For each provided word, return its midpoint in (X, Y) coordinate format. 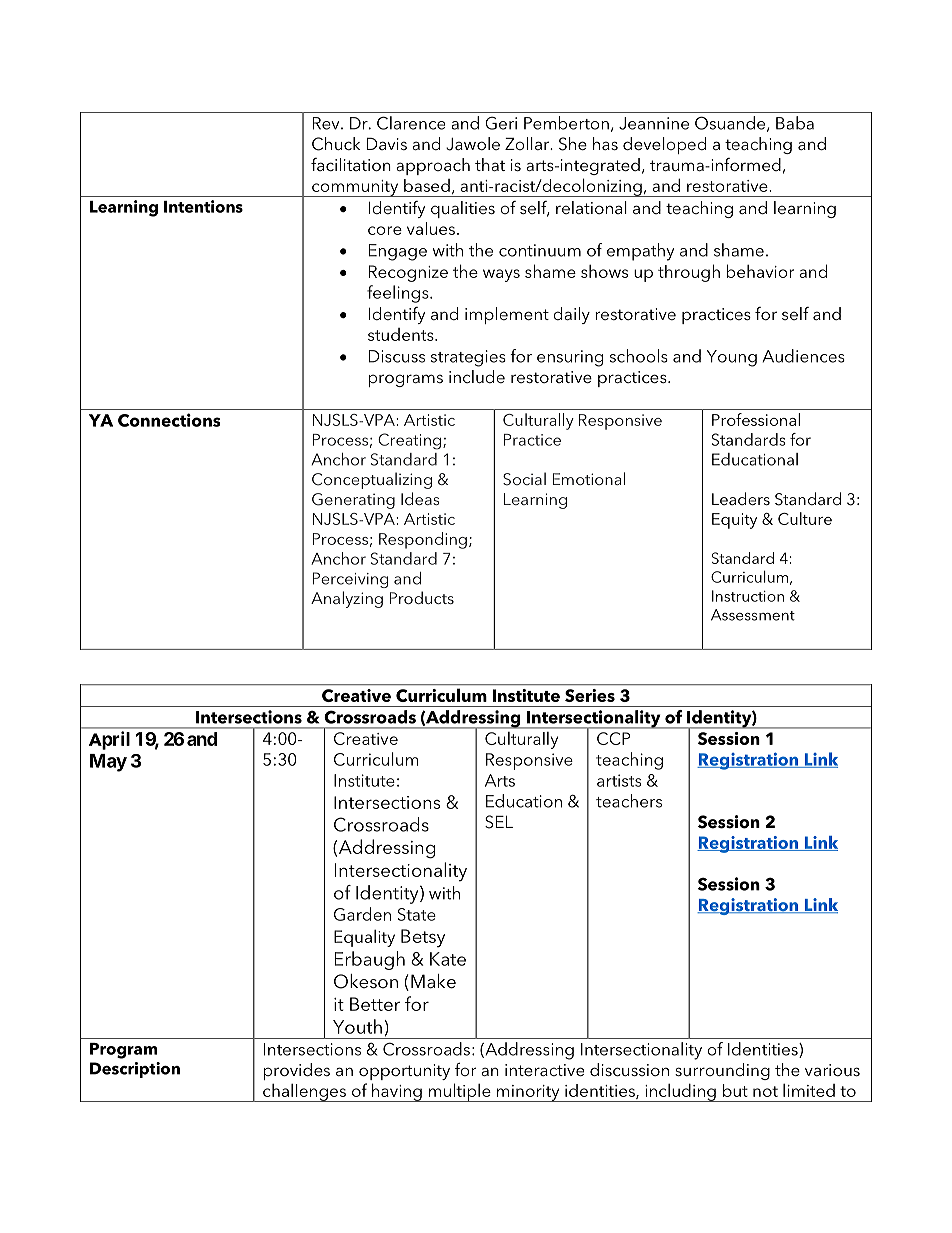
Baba (795, 123)
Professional (756, 419)
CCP (613, 738)
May (108, 763)
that (490, 164)
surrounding (722, 1071)
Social (524, 479)
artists (619, 780)
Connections (169, 420)
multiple (459, 1092)
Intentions (203, 206)
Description (135, 1070)
